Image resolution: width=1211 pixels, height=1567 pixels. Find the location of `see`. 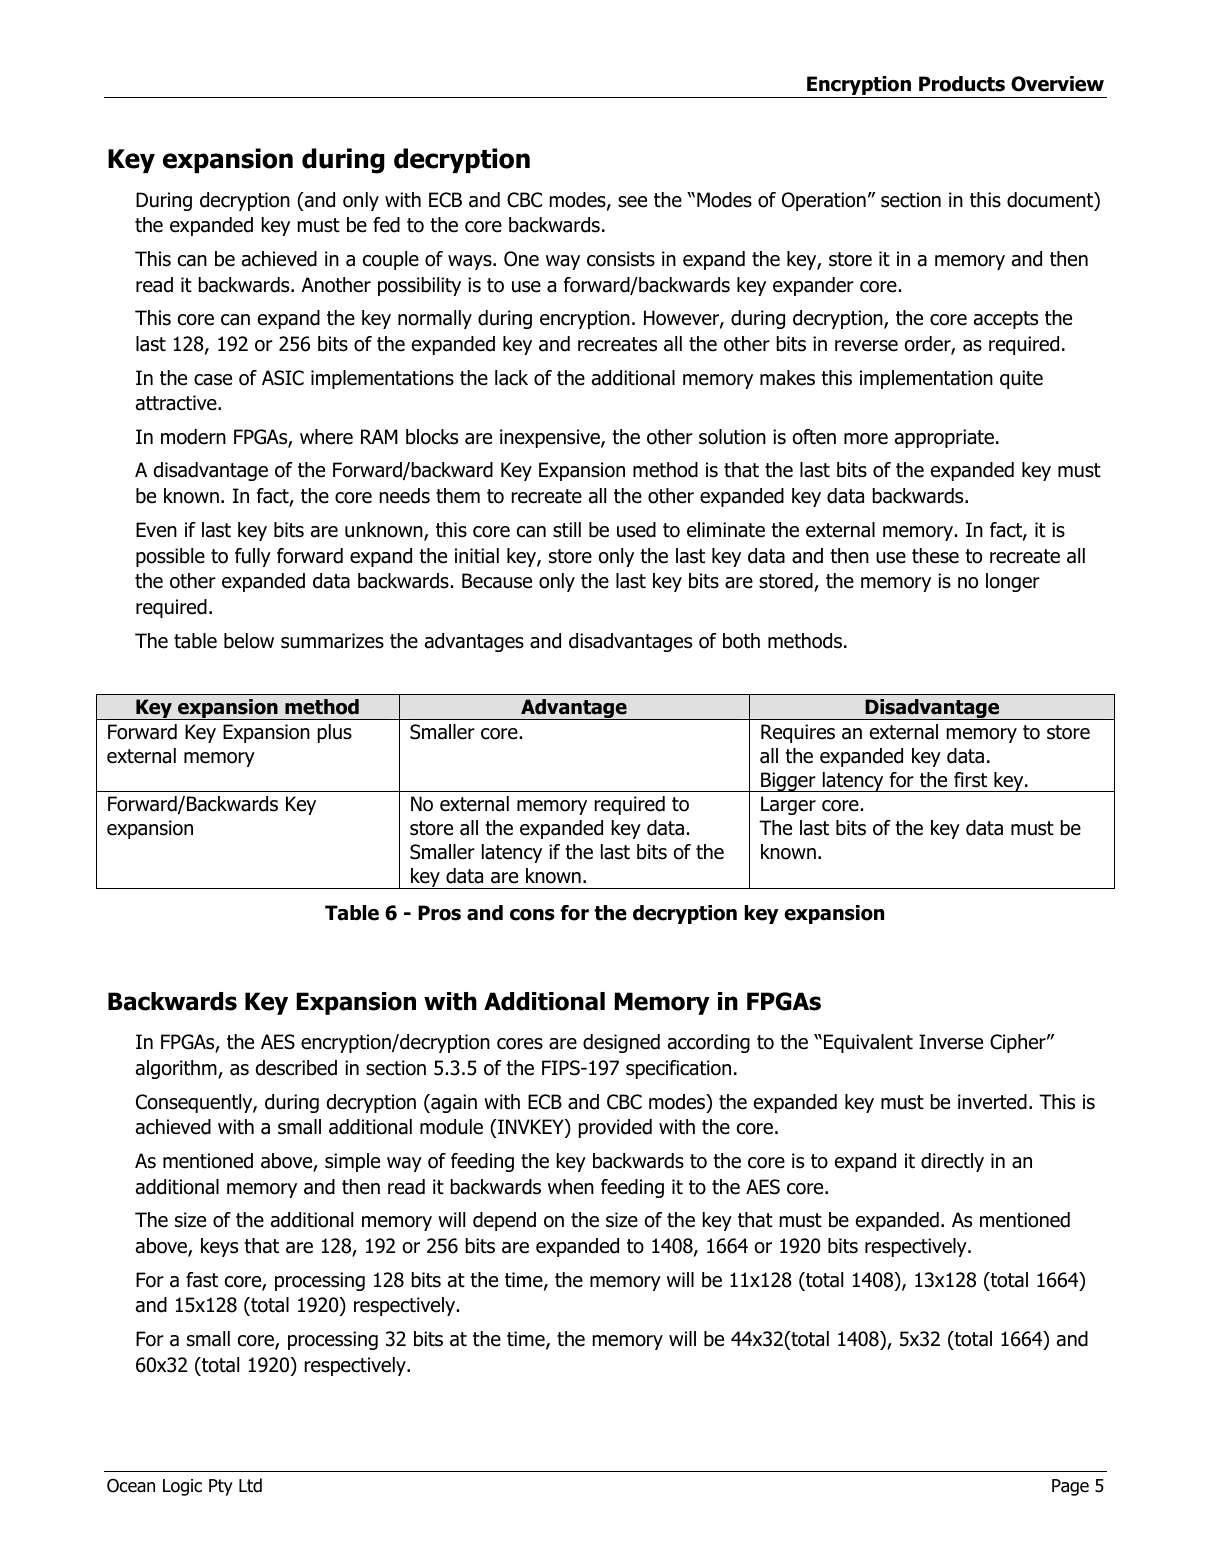

see is located at coordinates (632, 202).
